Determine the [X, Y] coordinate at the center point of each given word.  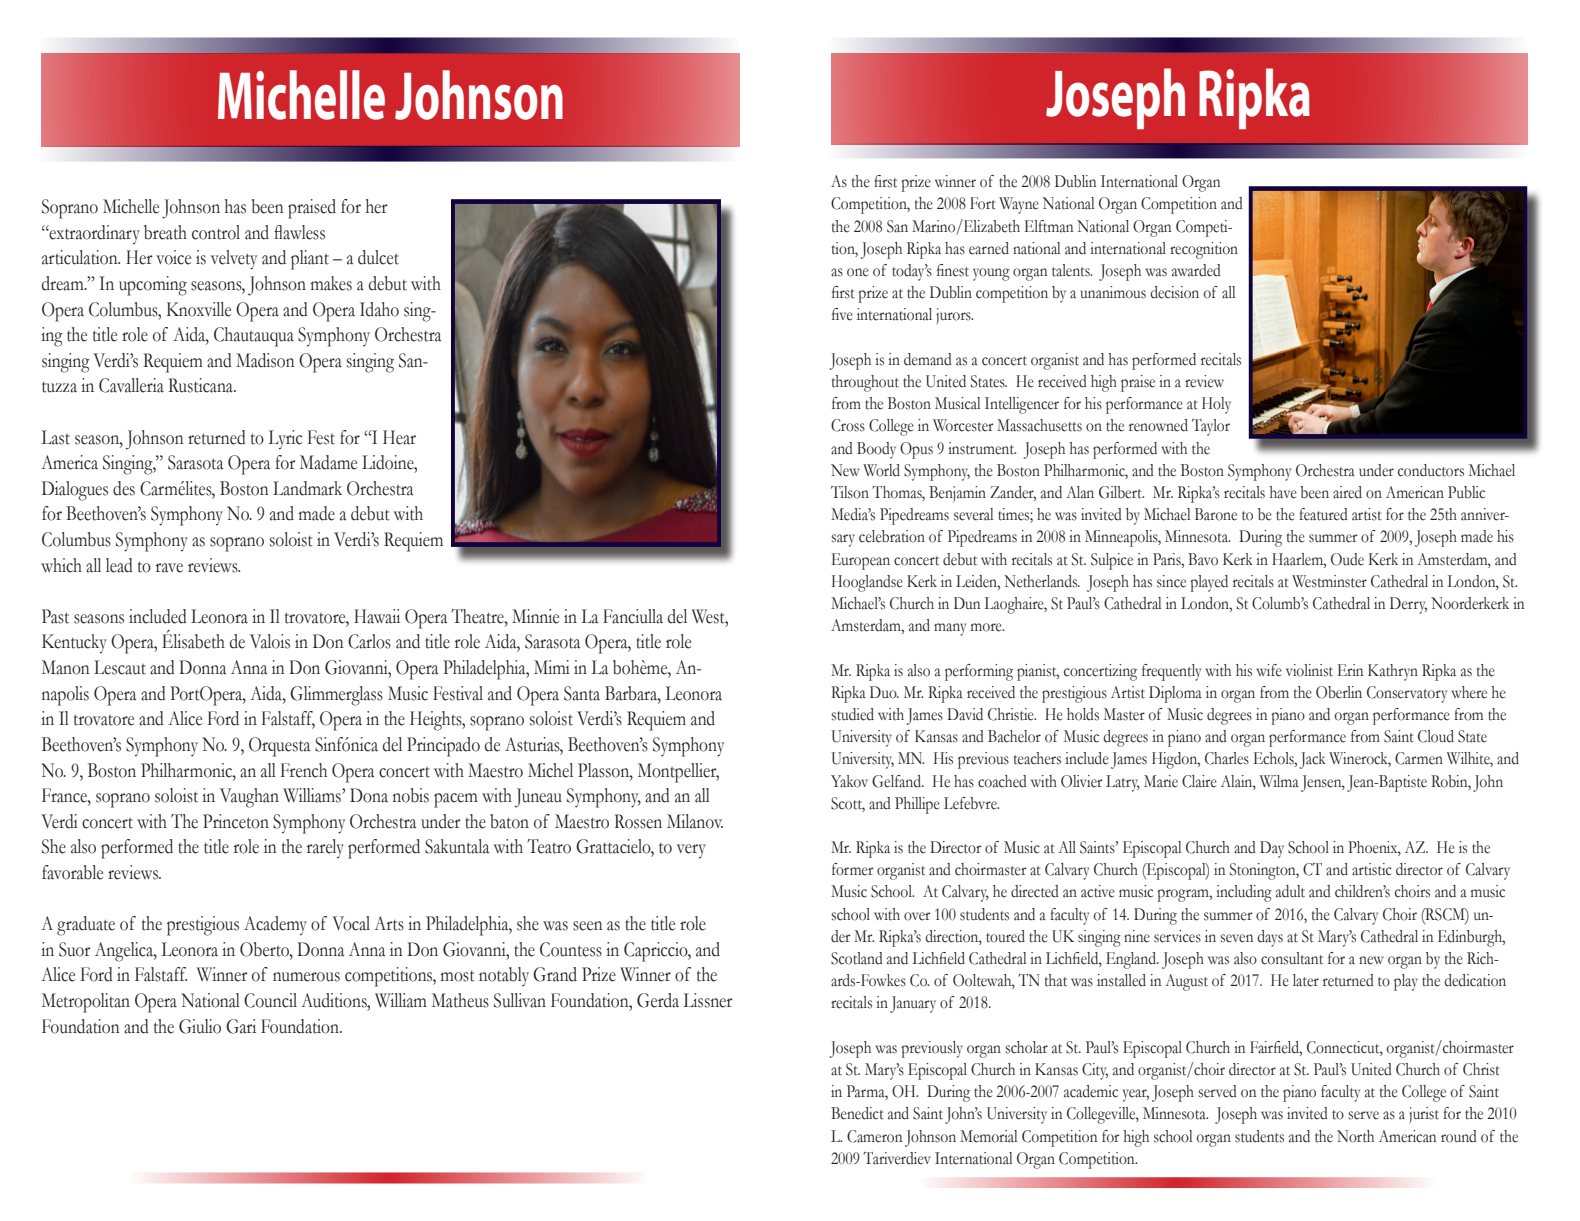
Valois [270, 641]
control [216, 232]
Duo [884, 692]
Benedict [857, 1113]
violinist [1309, 670]
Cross [848, 425]
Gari [241, 1026]
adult [1290, 891]
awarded [1196, 270]
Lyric [285, 440]
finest [953, 270]
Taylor [1211, 427]
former [852, 869]
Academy [275, 926]
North [1355, 1136]
